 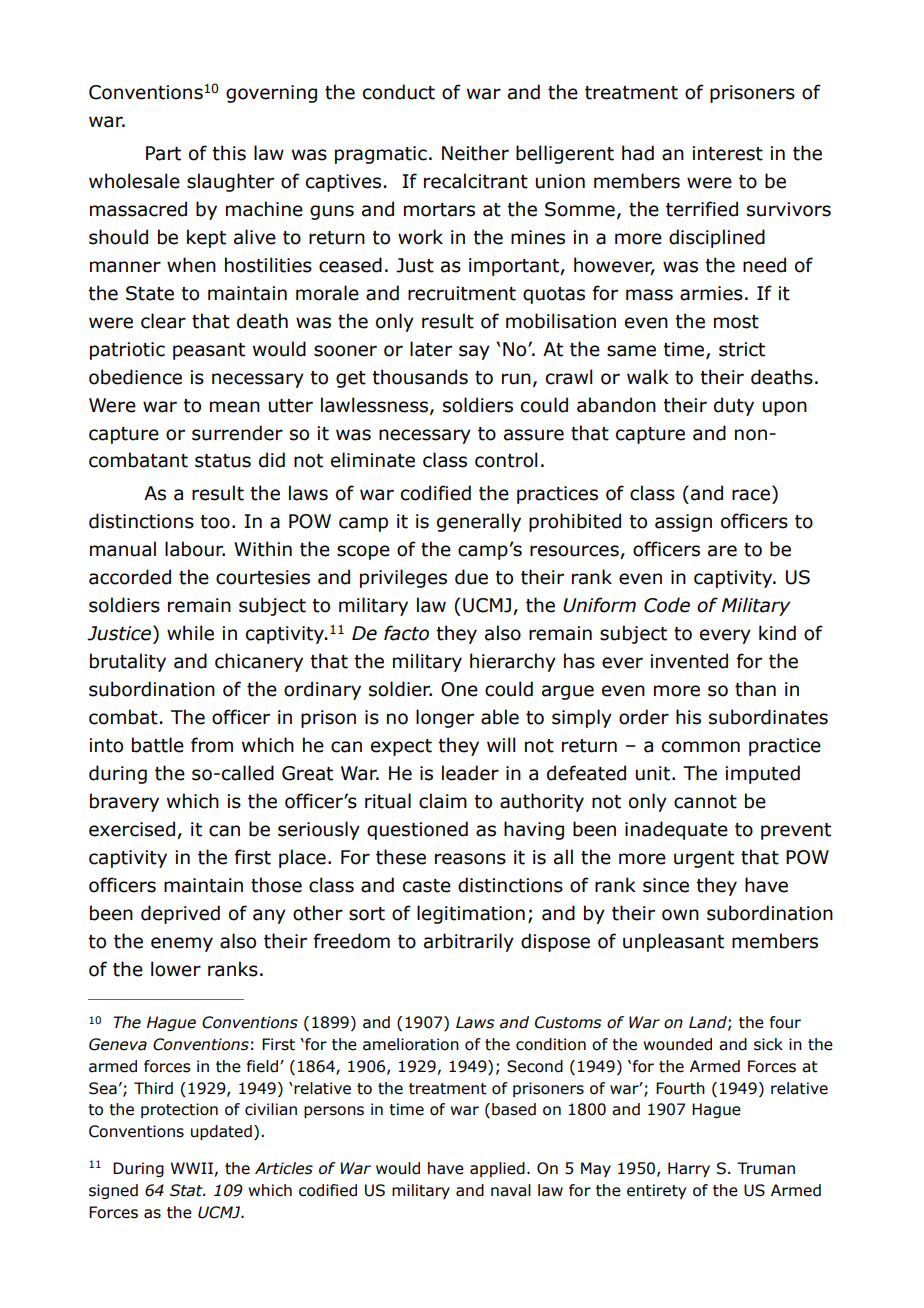 What do you see at coordinates (180, 914) in the page?
I see `deprived` at bounding box center [180, 914].
